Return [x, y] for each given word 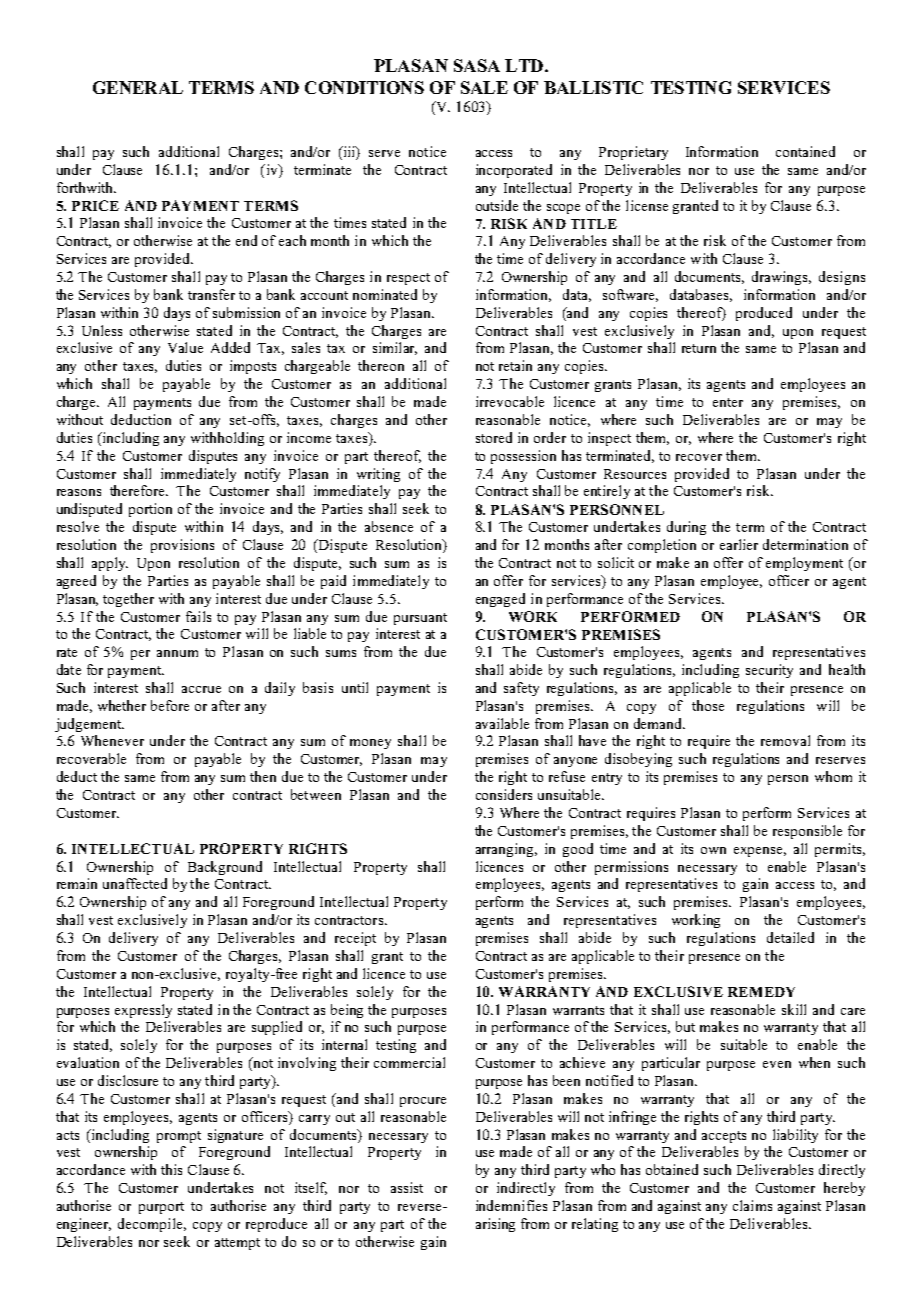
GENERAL [138, 87]
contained [805, 151]
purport [161, 1208]
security [769, 671]
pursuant [420, 619]
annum [177, 653]
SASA [477, 65]
